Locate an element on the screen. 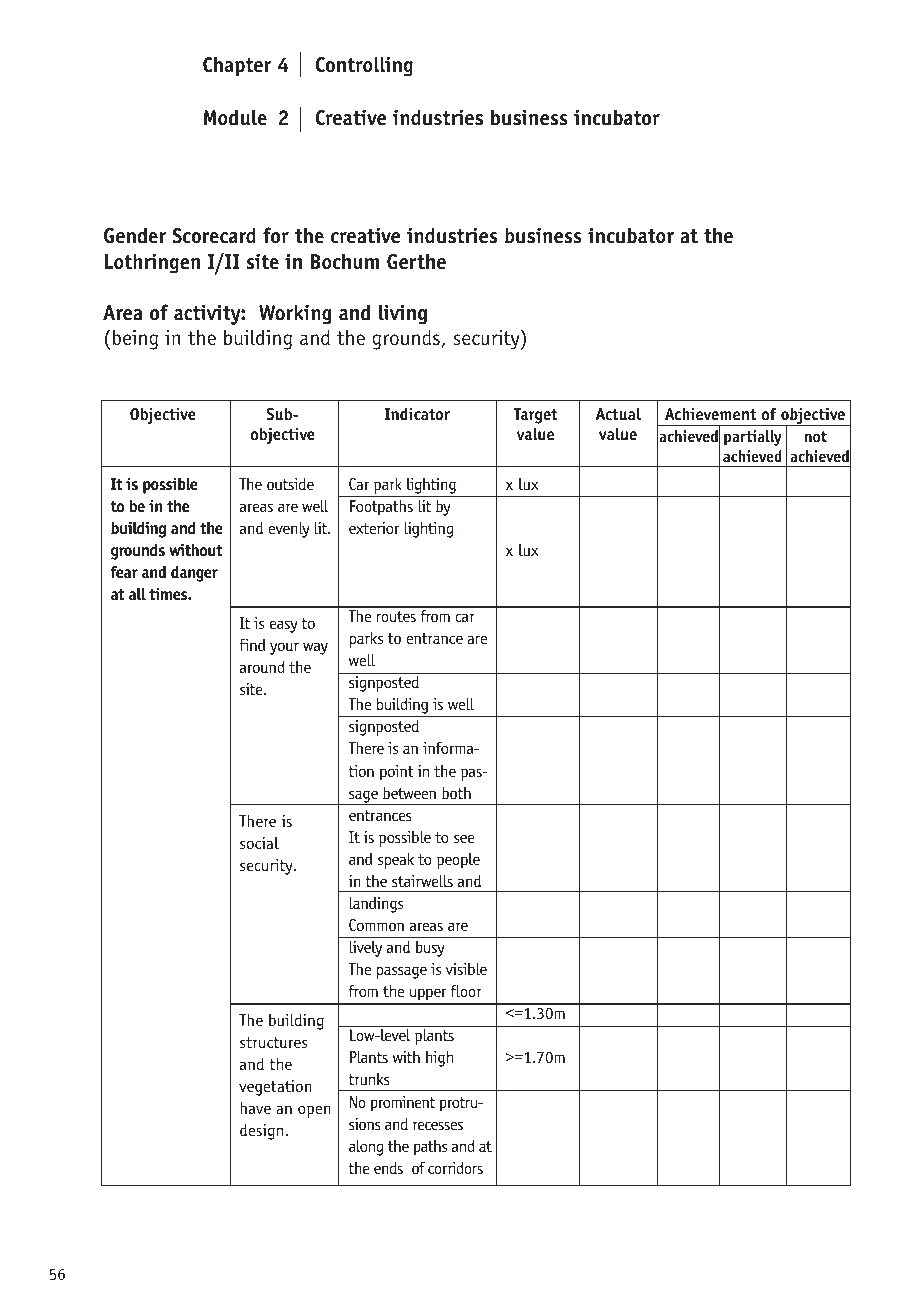 This screenshot has width=924, height=1313. Achievement is located at coordinates (710, 414).
